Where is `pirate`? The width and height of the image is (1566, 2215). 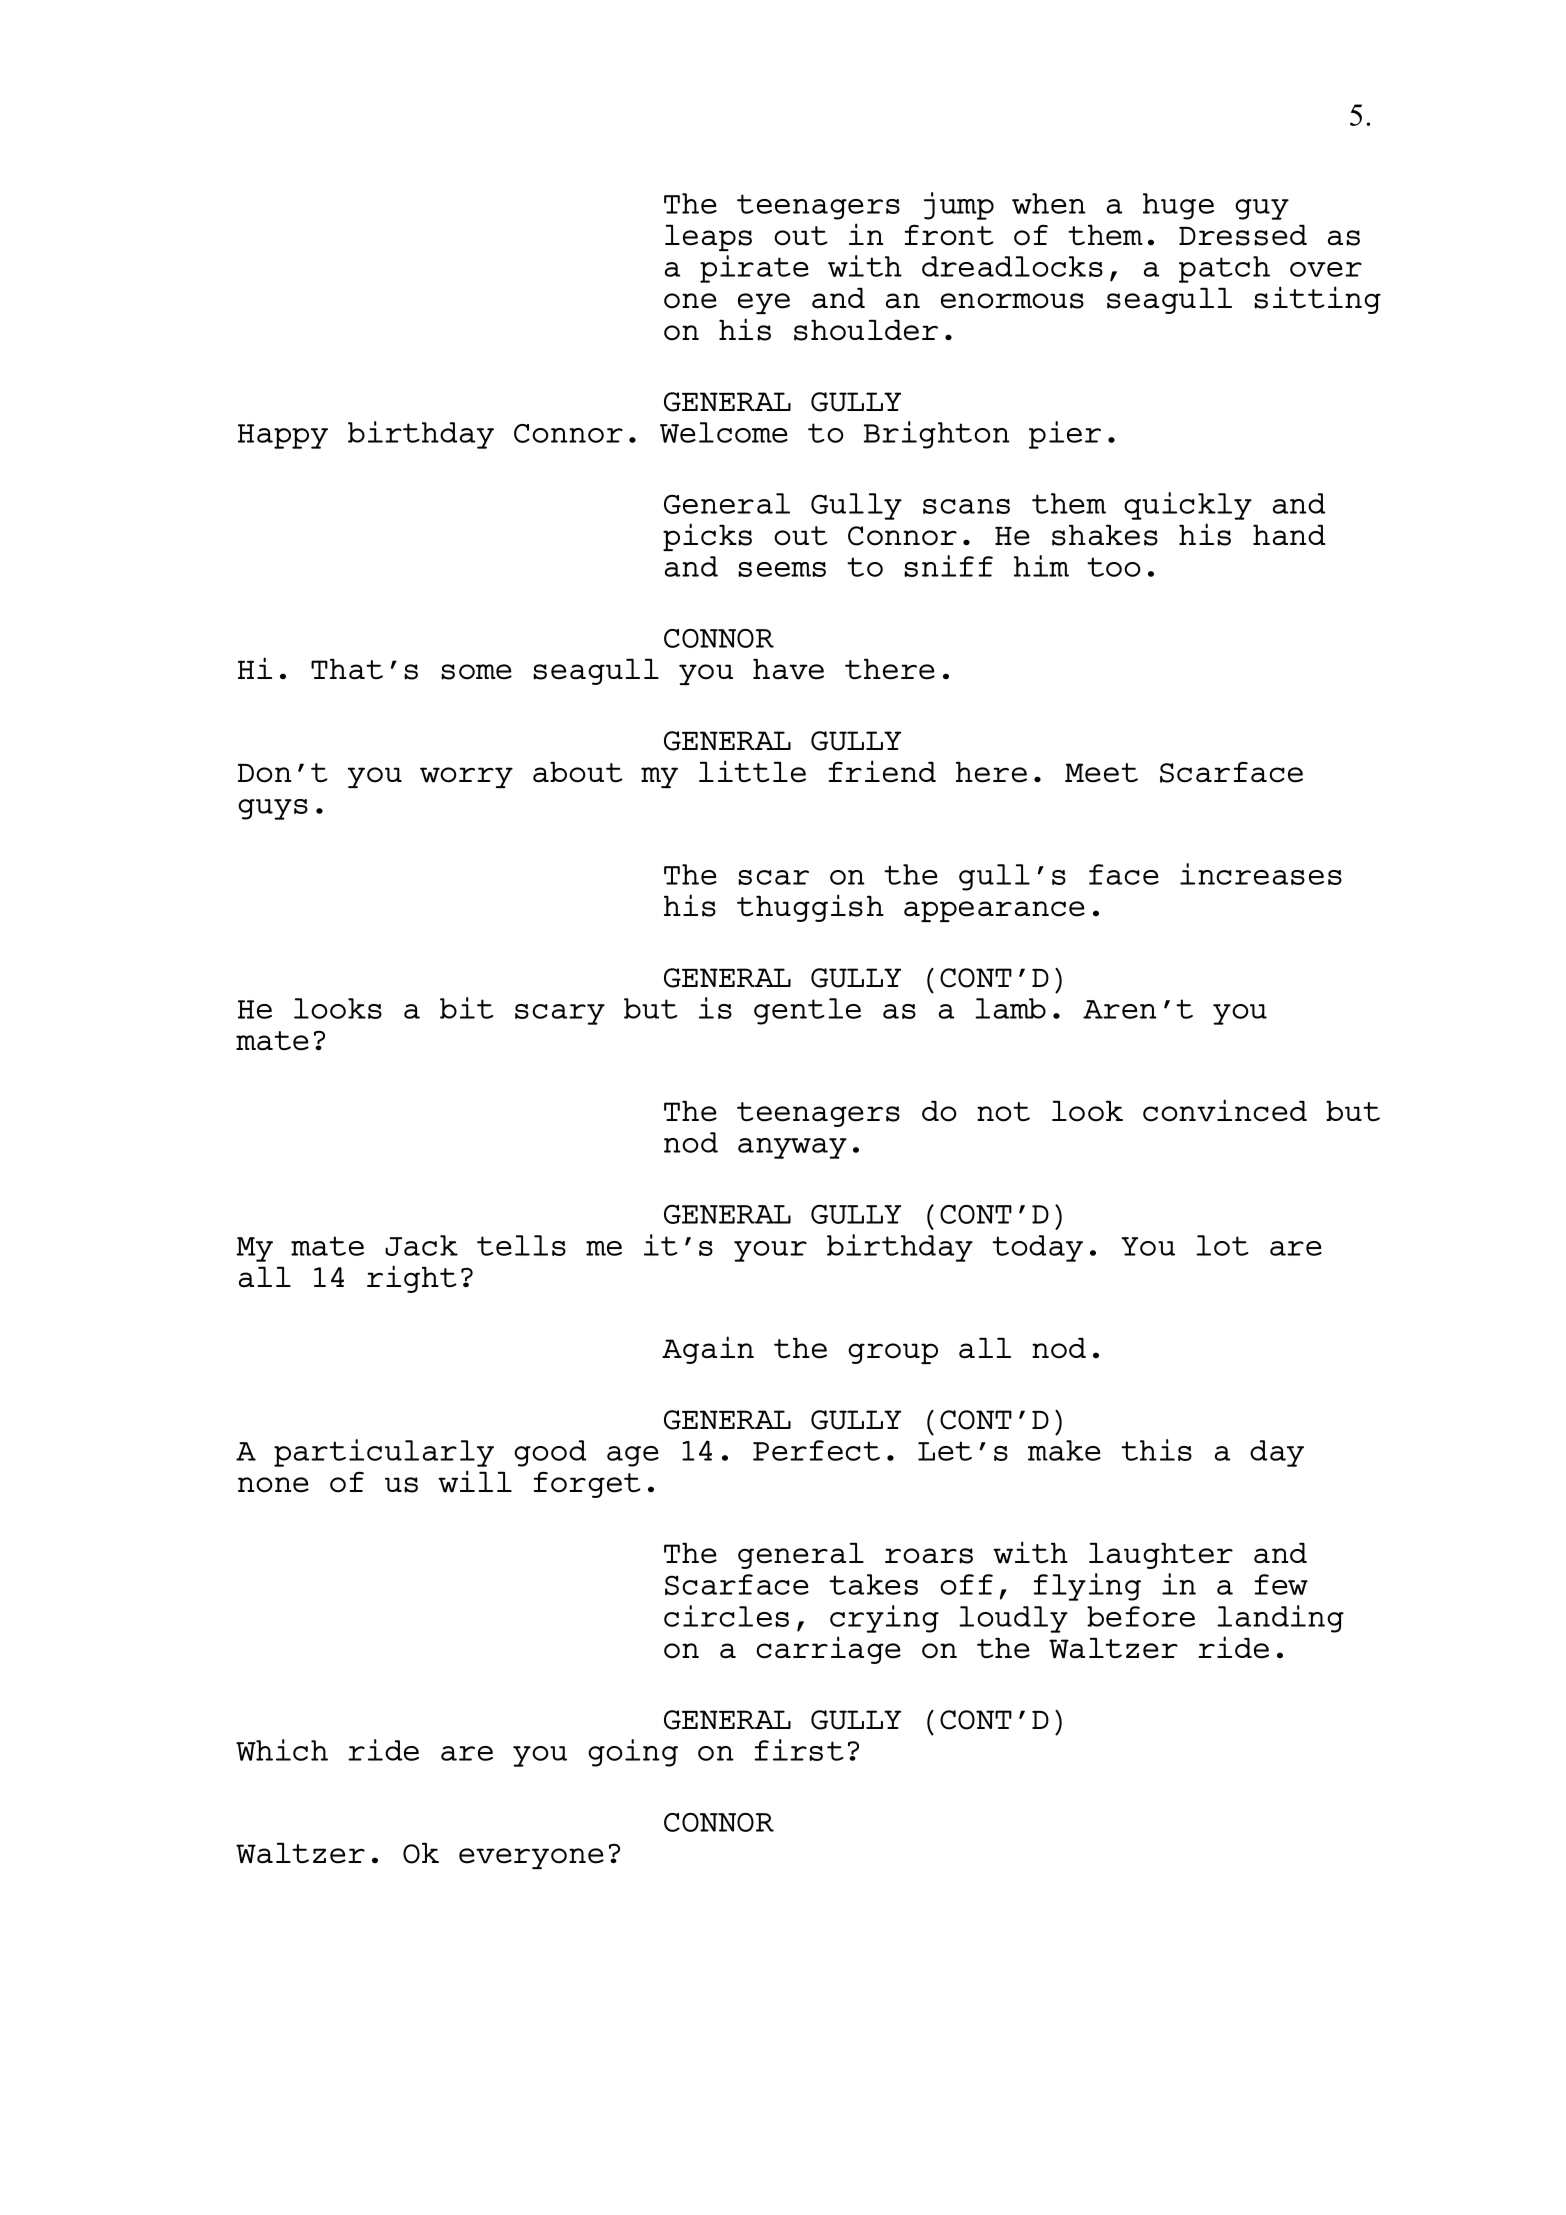
pirate is located at coordinates (754, 269).
